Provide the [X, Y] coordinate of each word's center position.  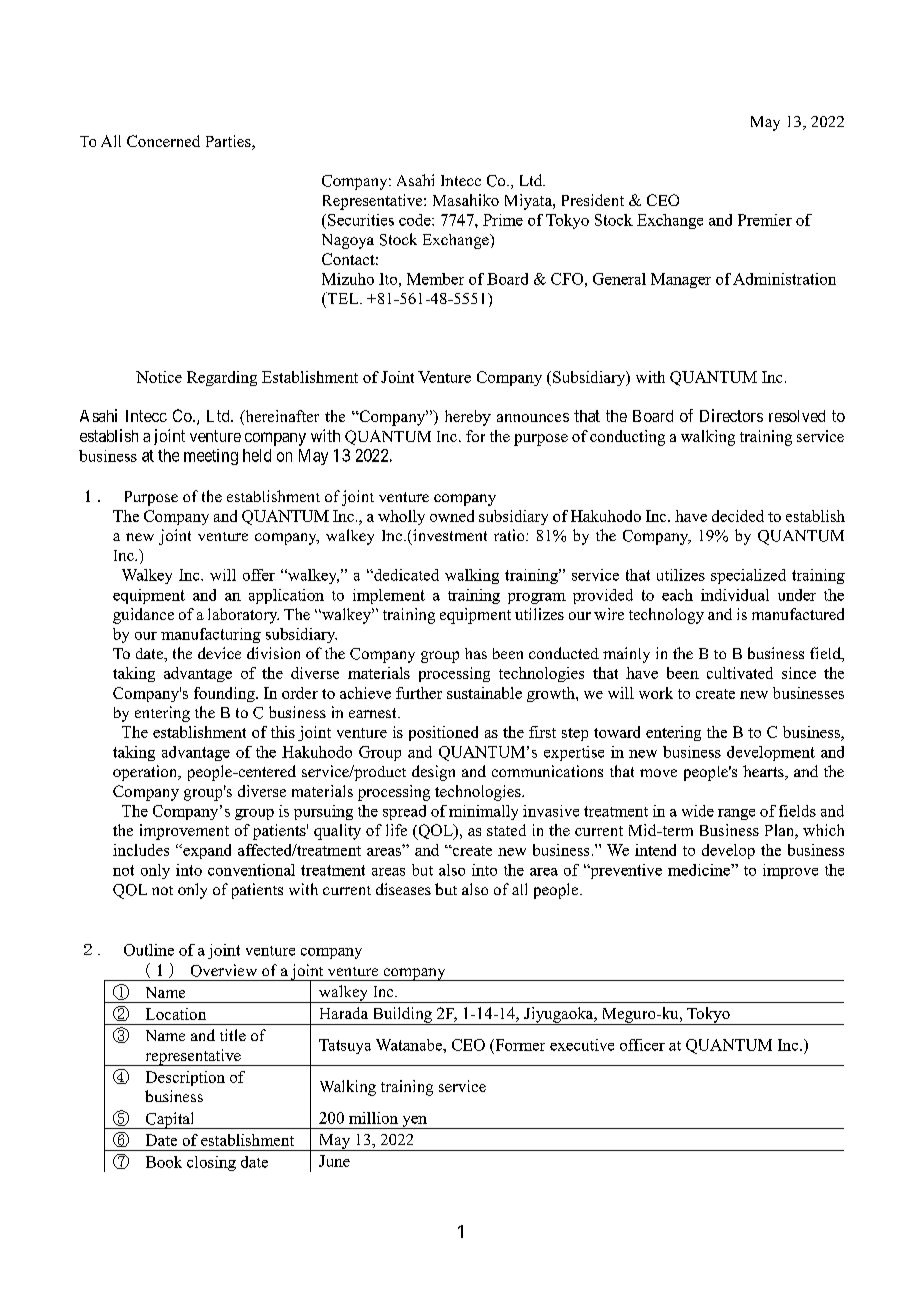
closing [211, 1163]
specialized [748, 576]
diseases [403, 889]
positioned [443, 733]
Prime [503, 220]
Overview [224, 970]
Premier [765, 220]
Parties [229, 142]
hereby [468, 418]
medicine [700, 870]
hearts [764, 772]
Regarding [222, 378]
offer [259, 575]
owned [452, 516]
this [283, 732]
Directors [731, 415]
